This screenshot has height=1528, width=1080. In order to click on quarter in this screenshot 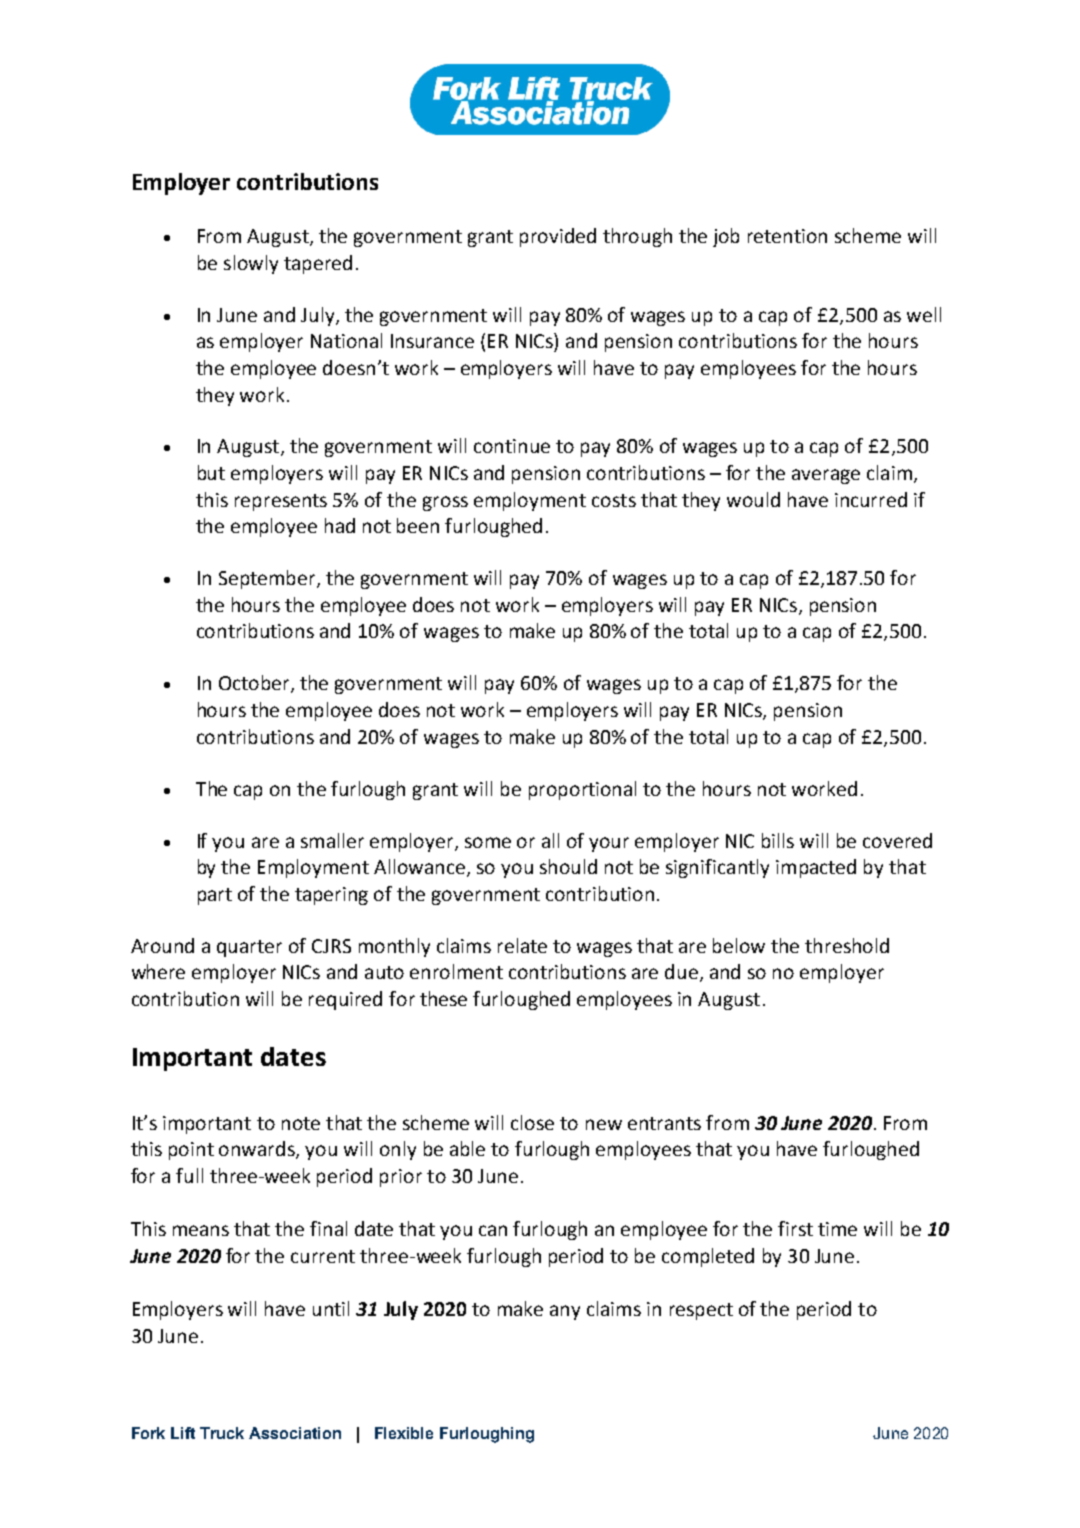, I will do `click(249, 948)`.
